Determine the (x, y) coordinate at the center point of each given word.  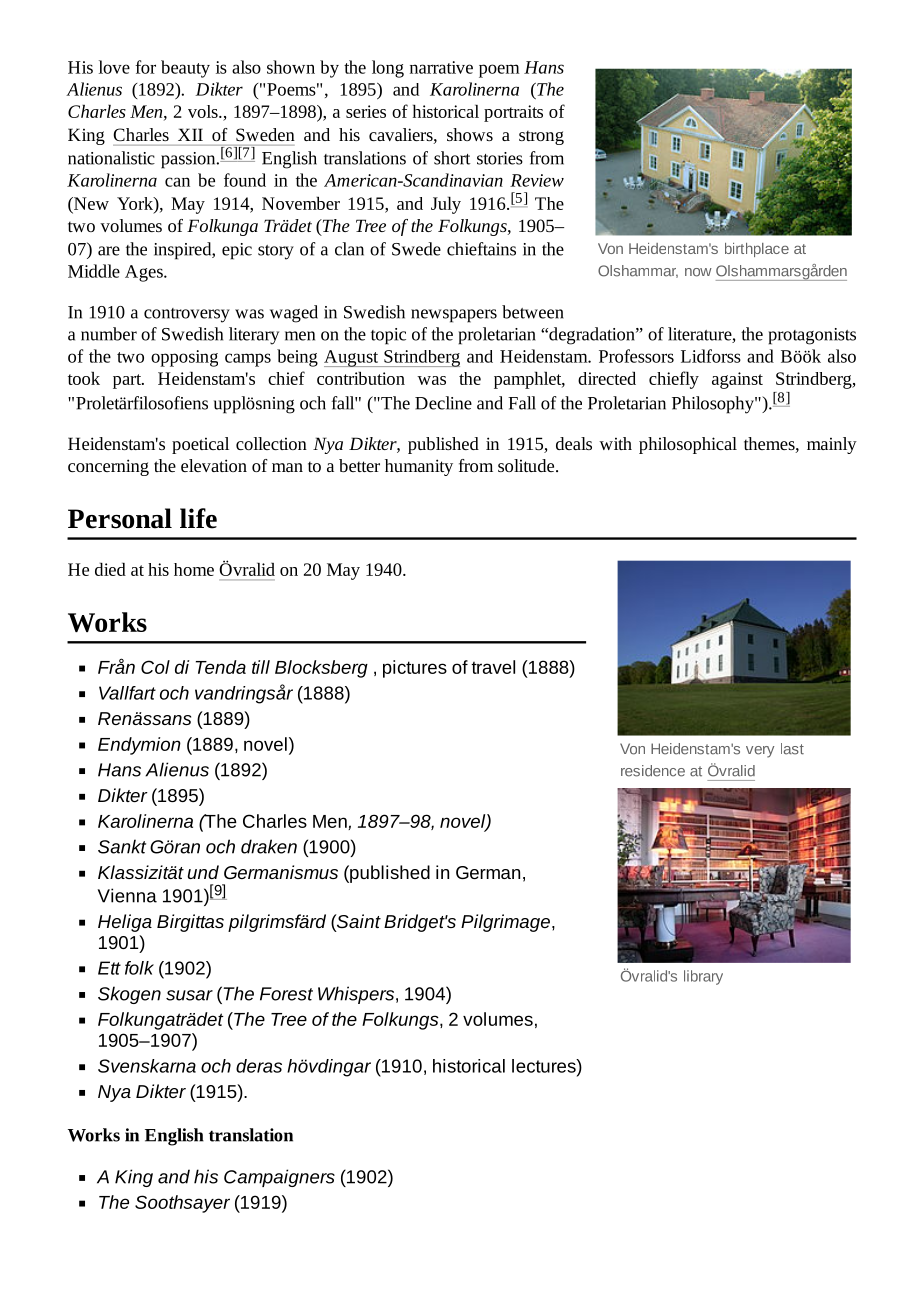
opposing (184, 358)
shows (470, 134)
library (703, 977)
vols (204, 111)
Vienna (127, 895)
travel (493, 667)
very (760, 752)
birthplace (757, 250)
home (194, 569)
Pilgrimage (505, 923)
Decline (443, 403)
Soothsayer (182, 1204)
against (737, 380)
